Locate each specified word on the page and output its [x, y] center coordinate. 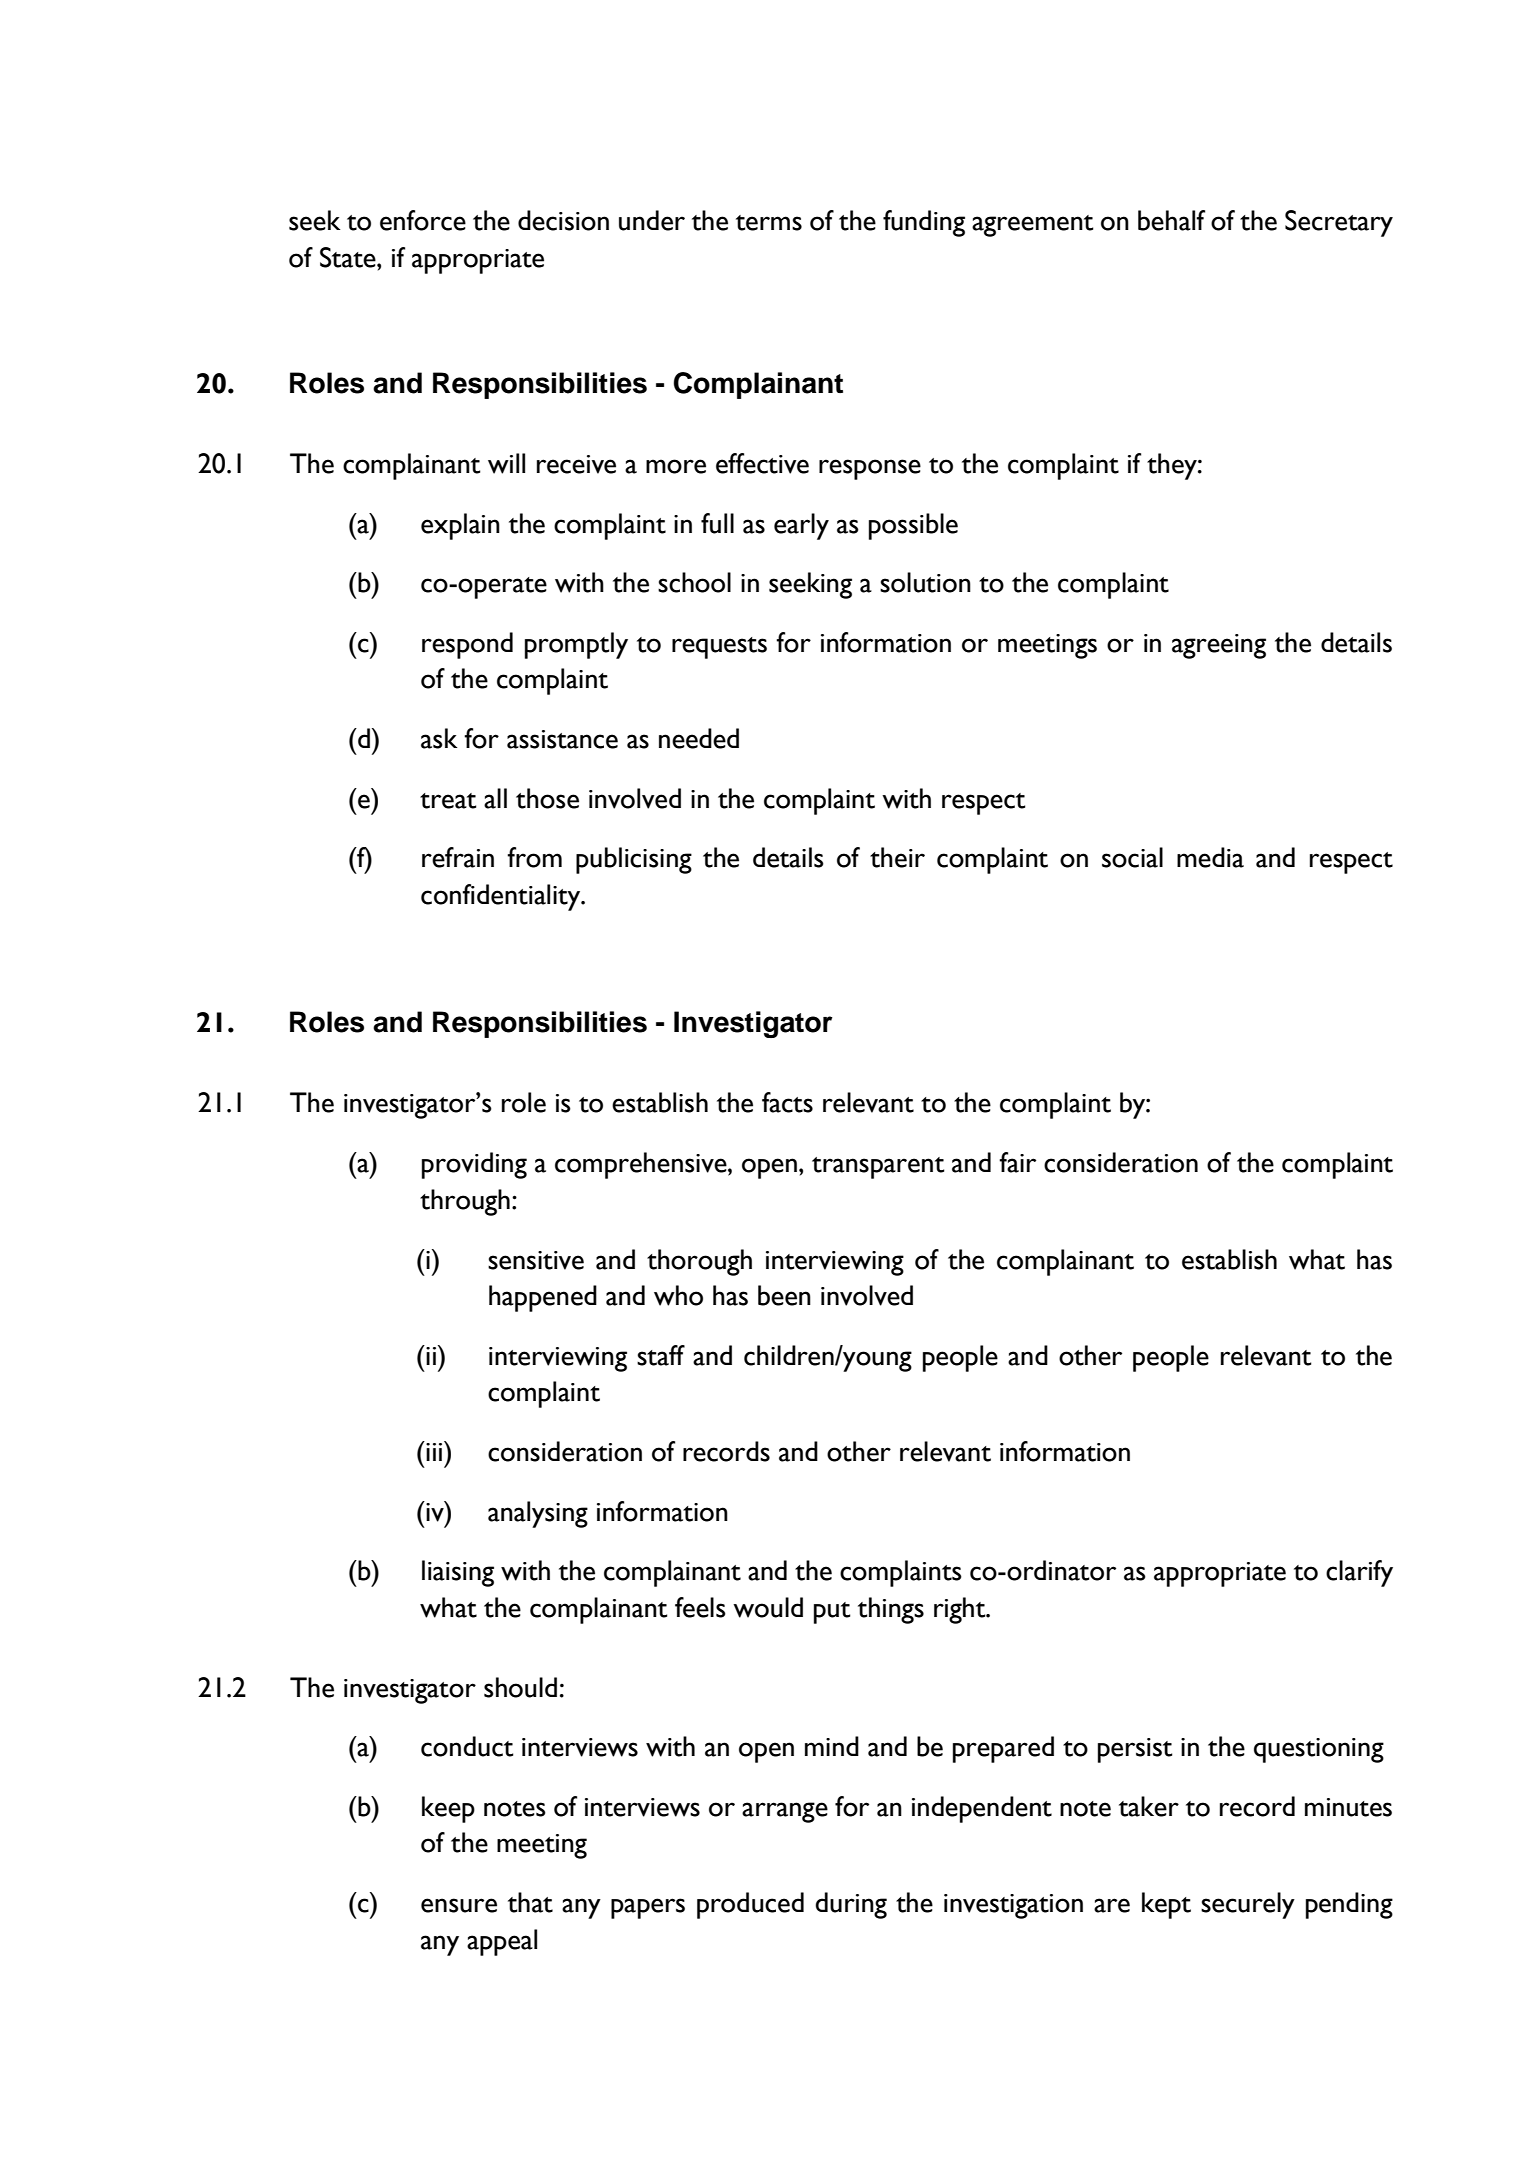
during [851, 1905]
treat [448, 801]
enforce [423, 220]
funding [924, 223]
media [1210, 857]
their [897, 857]
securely [1248, 1905]
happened [543, 1298]
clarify [1359, 1573]
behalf [1171, 220]
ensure [459, 1905]
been [784, 1295]
